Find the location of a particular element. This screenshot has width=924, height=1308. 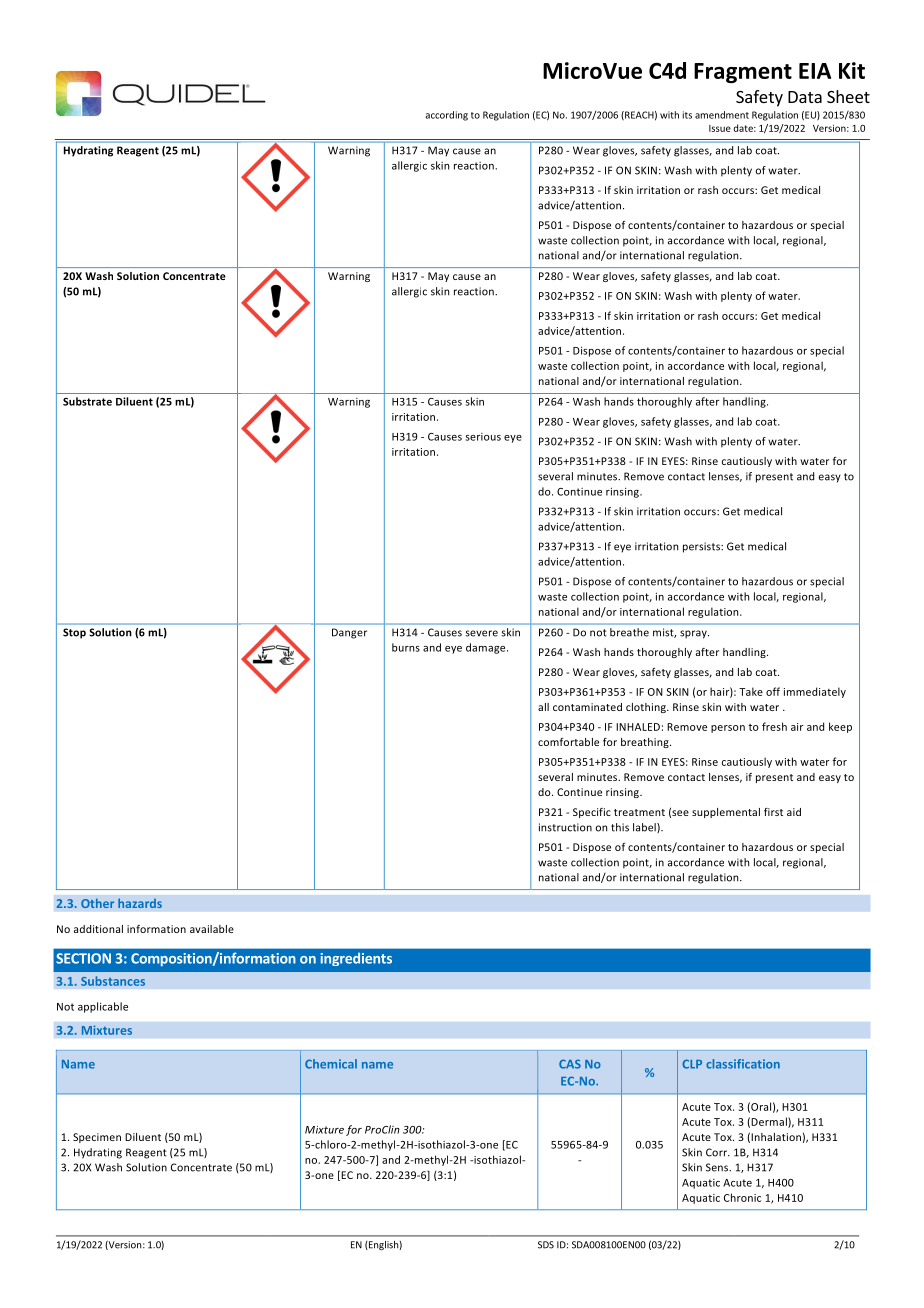

persists is located at coordinates (702, 547).
